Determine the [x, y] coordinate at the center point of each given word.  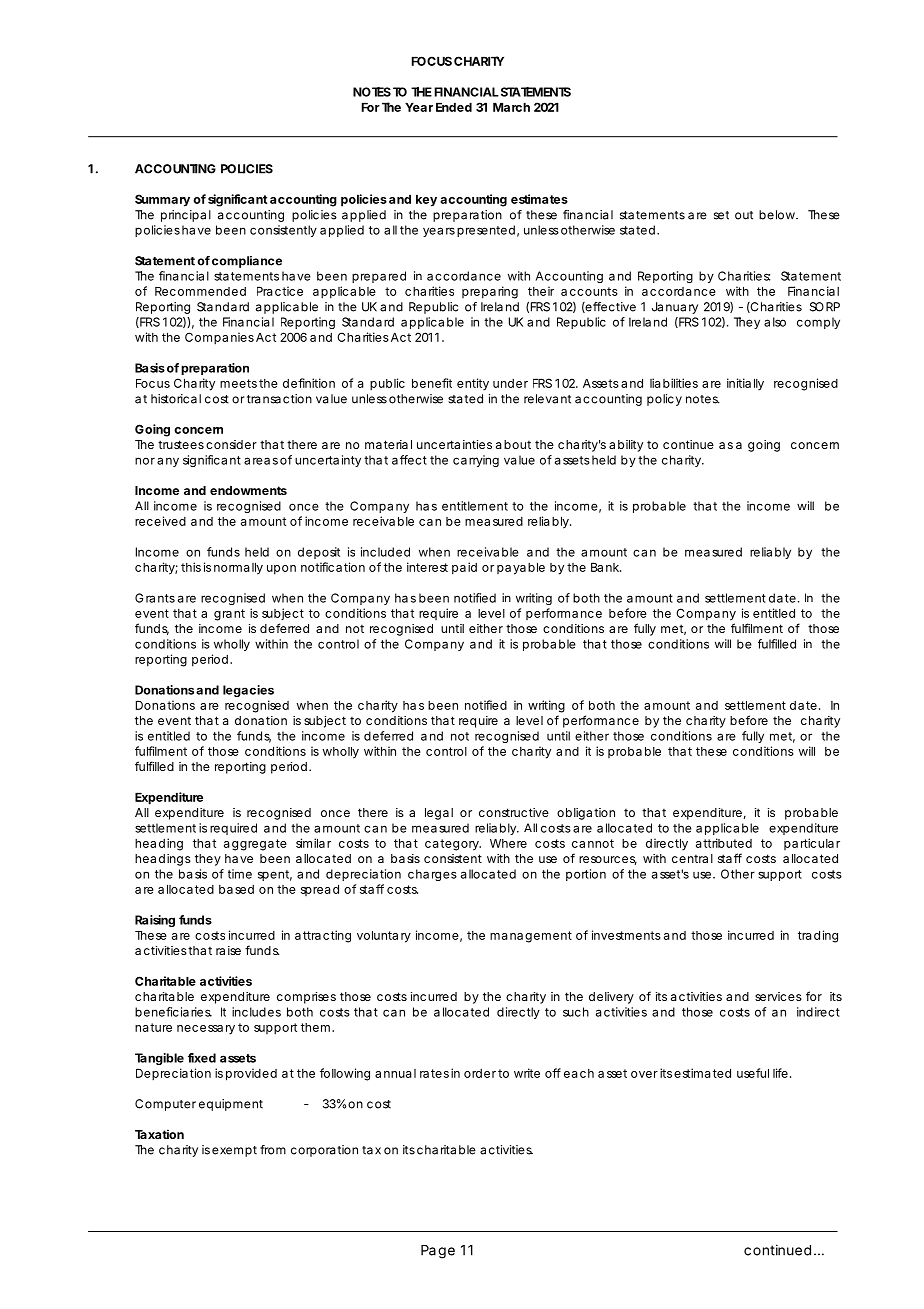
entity [473, 384]
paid [464, 568]
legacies [248, 691]
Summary [162, 200]
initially [745, 384]
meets [238, 383]
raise [228, 950]
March [511, 107]
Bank [606, 567]
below [778, 215]
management [531, 937]
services [778, 996]
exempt [234, 1151]
